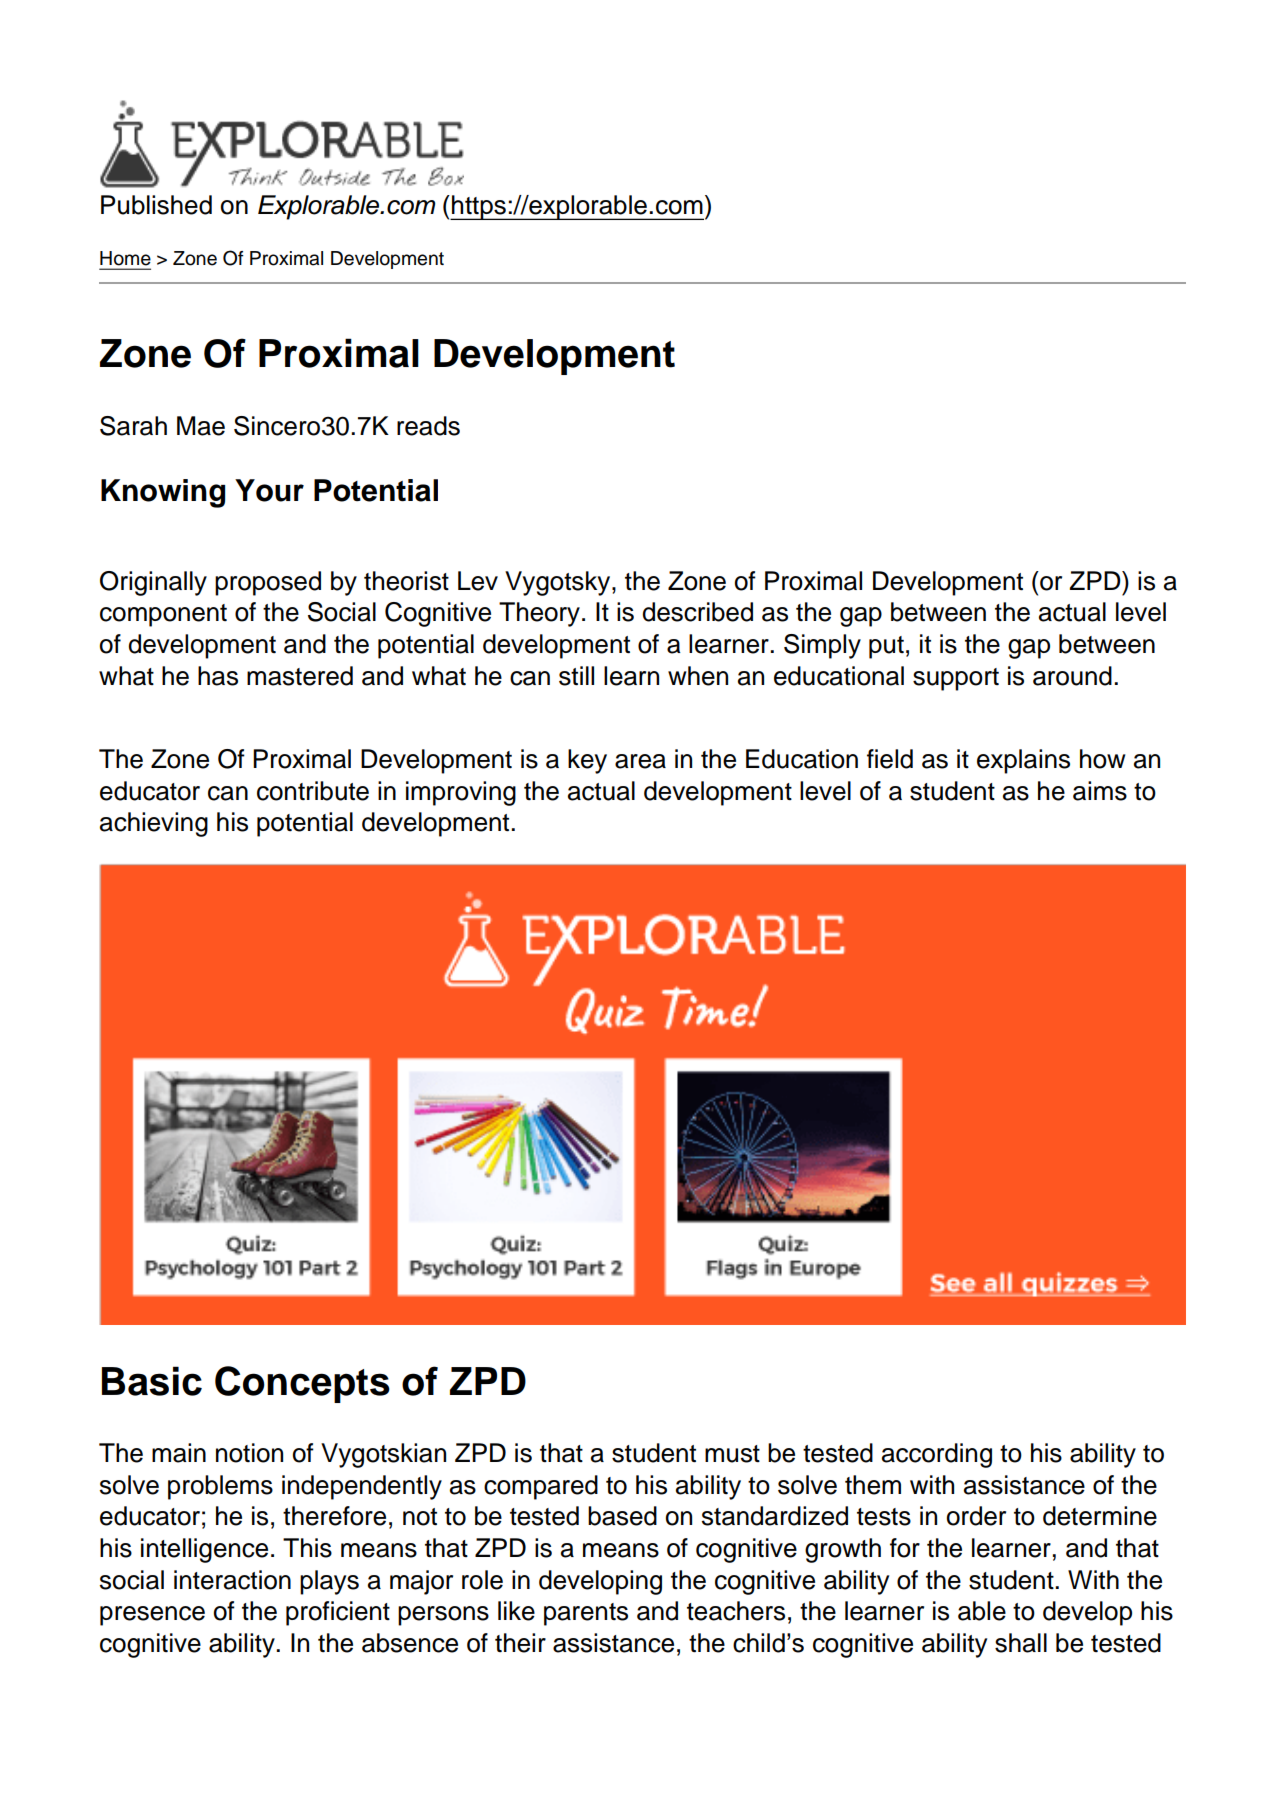 This image has width=1285, height=1818. Describe the element at coordinates (886, 647) in the image. I see `put` at that location.
